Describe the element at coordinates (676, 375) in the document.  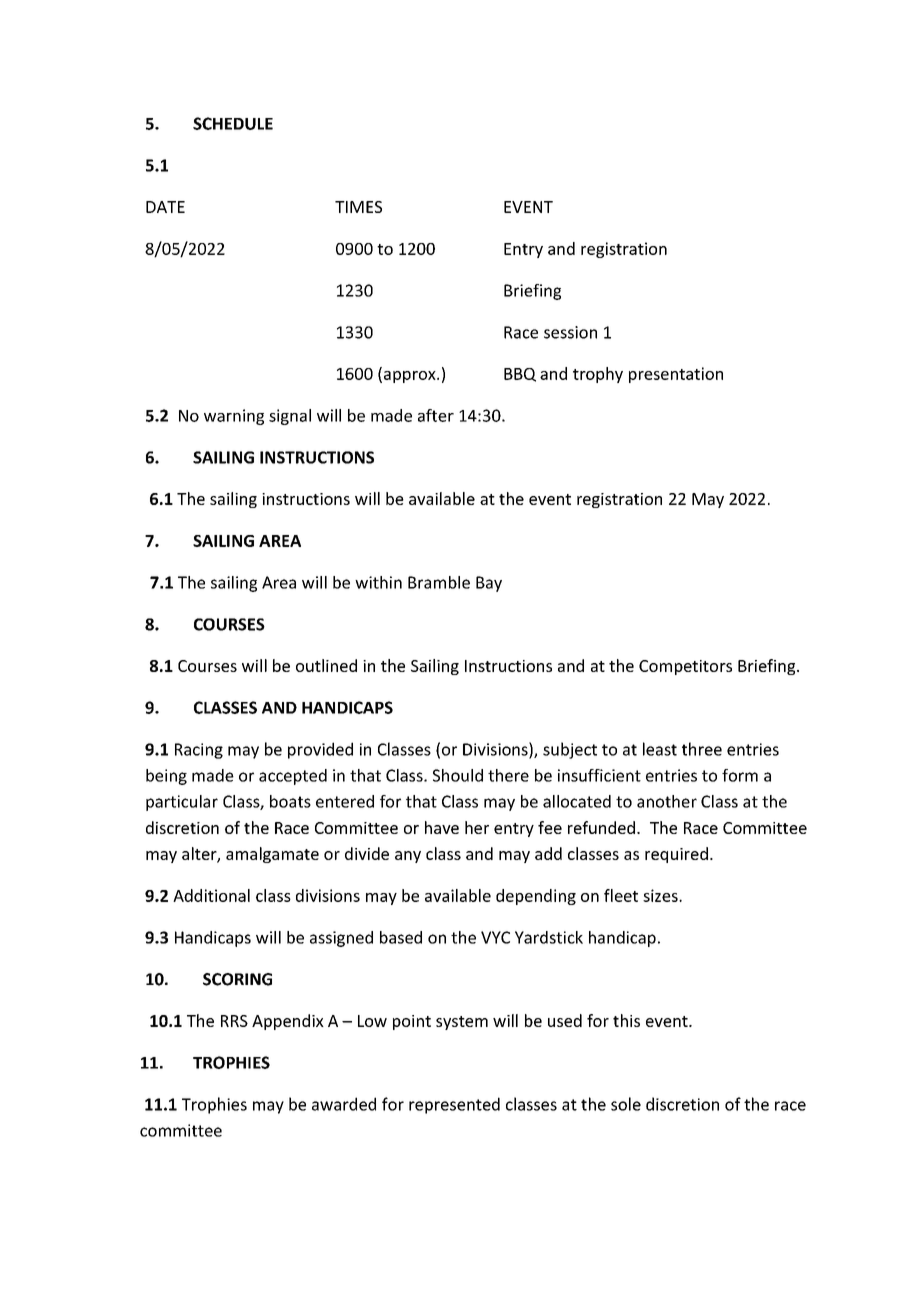
I see `presentation` at that location.
